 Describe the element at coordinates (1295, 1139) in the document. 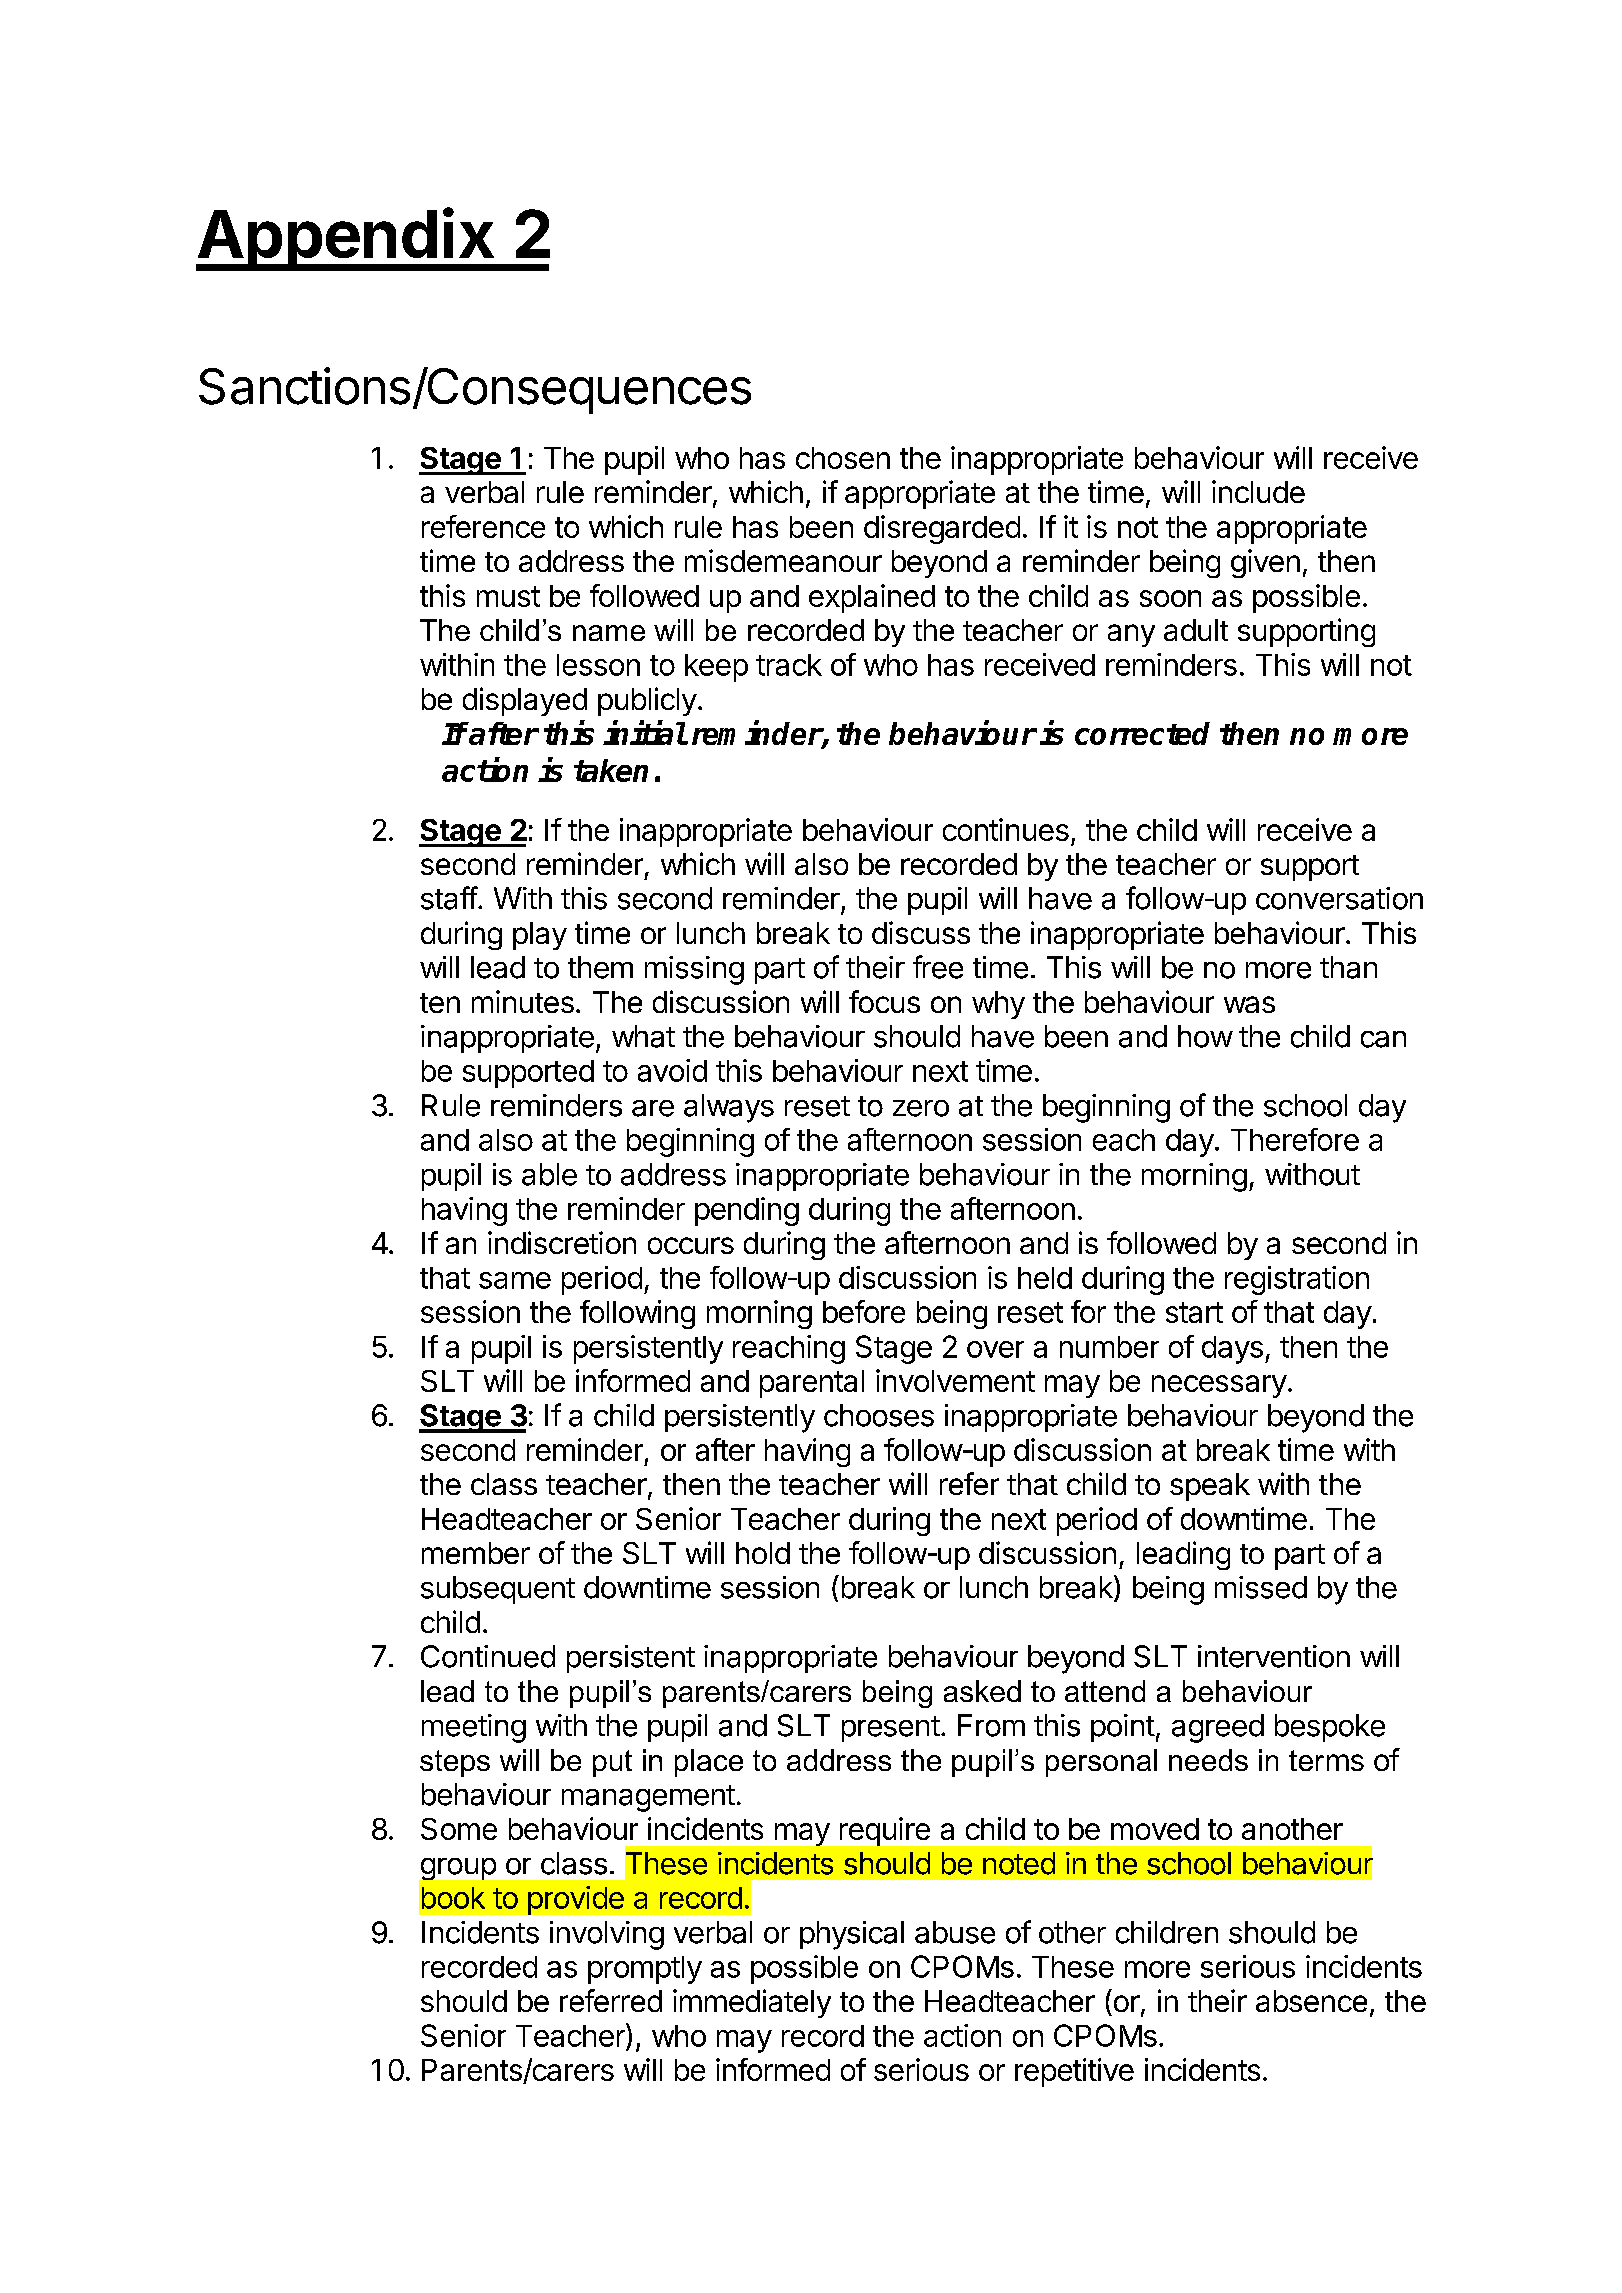

I see `Therefore` at that location.
